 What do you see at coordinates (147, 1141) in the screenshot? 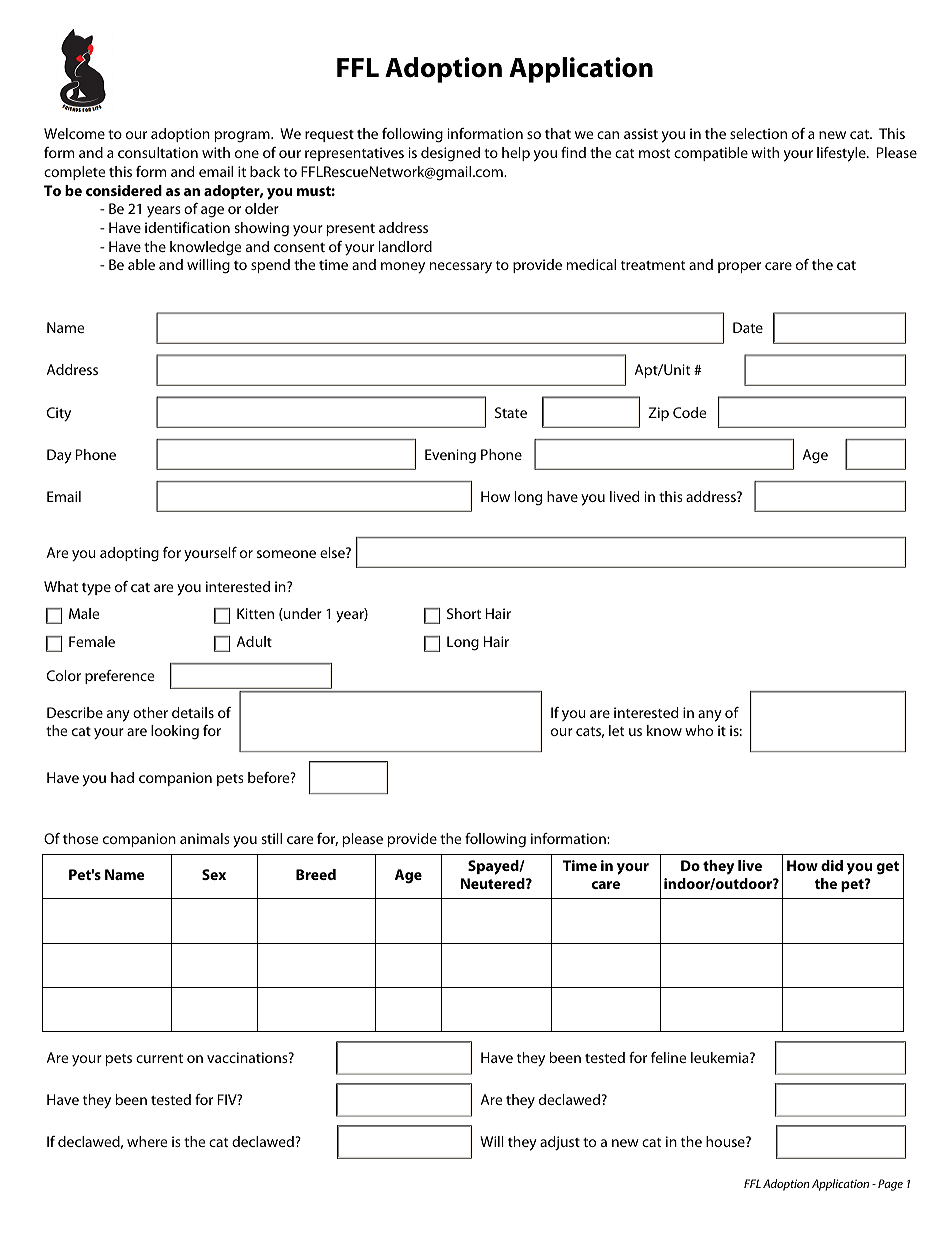
I see `where` at bounding box center [147, 1141].
